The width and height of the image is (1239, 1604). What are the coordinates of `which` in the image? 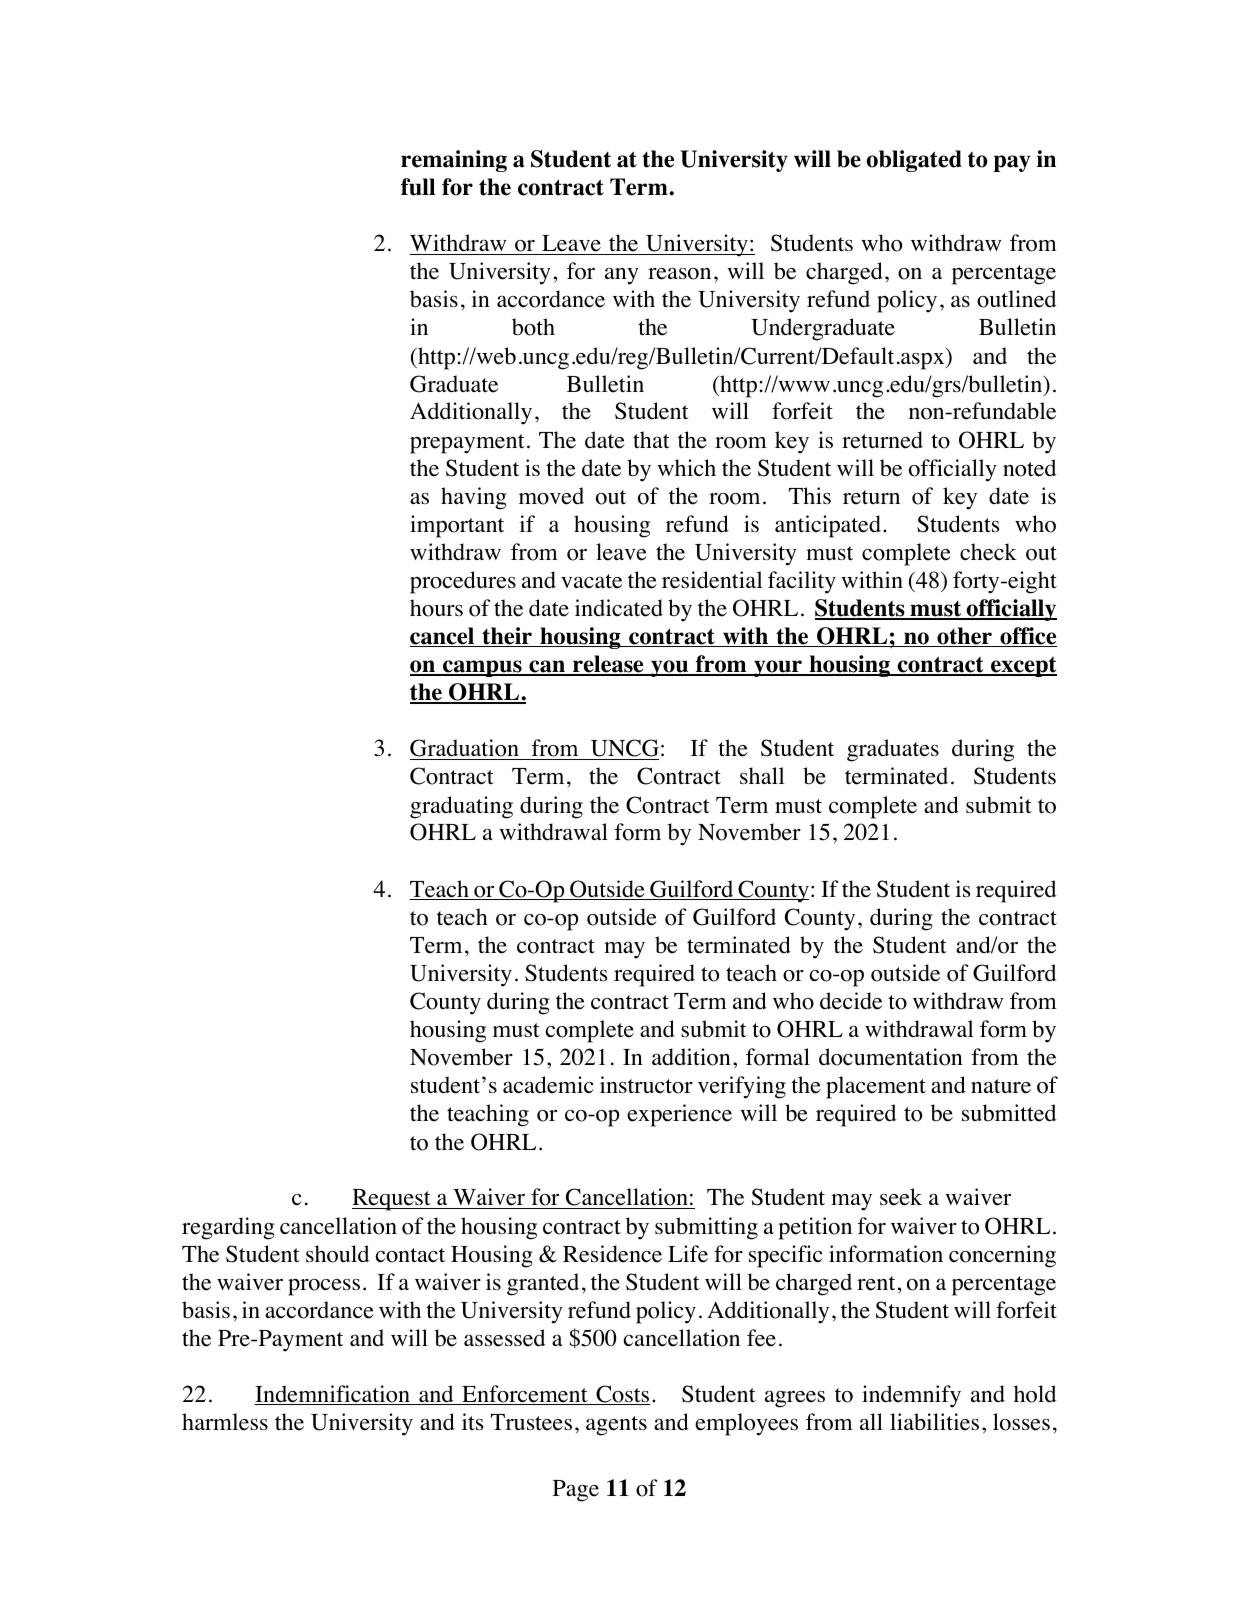 It's located at (686, 467).
